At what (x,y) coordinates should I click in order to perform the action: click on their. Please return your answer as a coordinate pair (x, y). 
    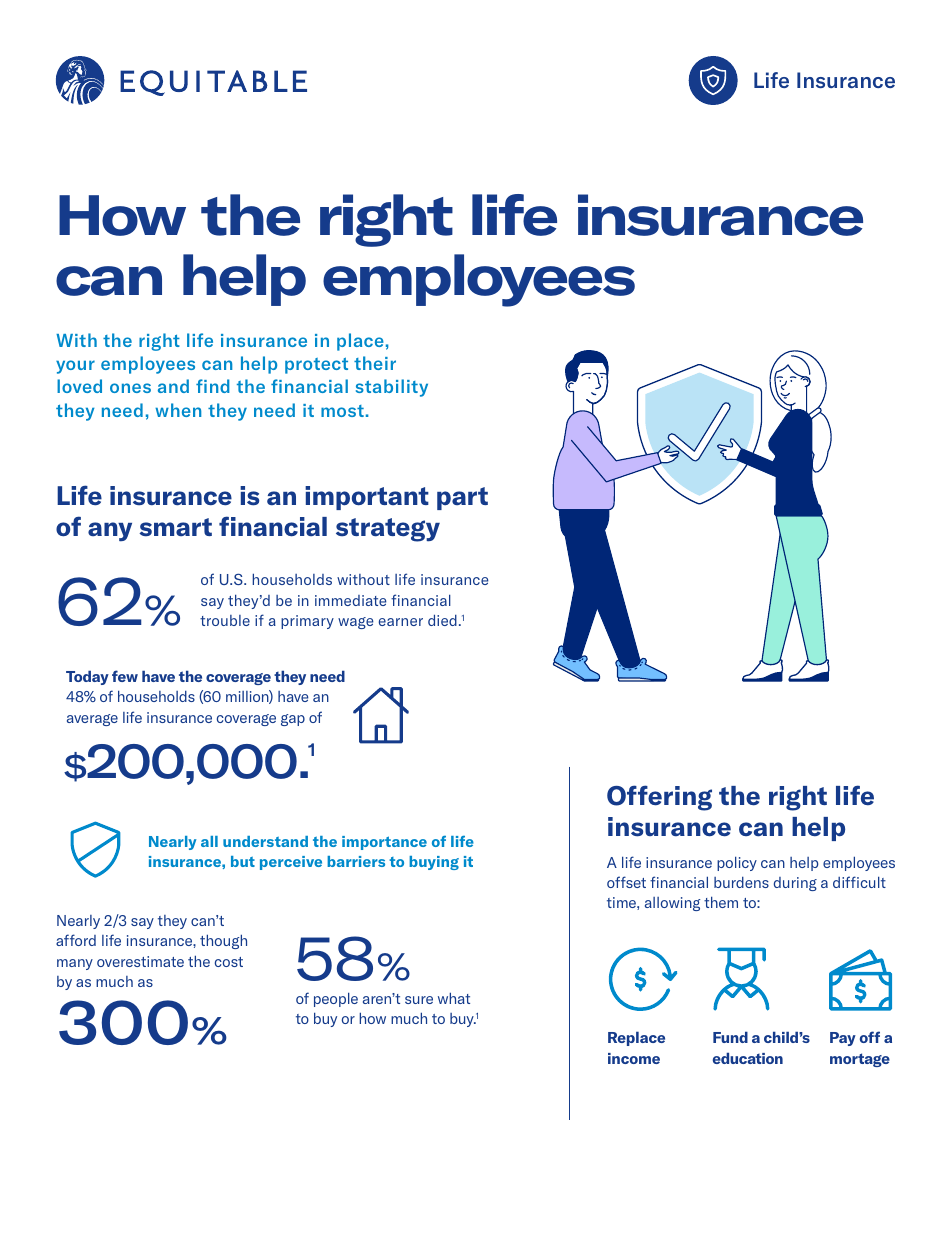
    Looking at the image, I should click on (375, 363).
